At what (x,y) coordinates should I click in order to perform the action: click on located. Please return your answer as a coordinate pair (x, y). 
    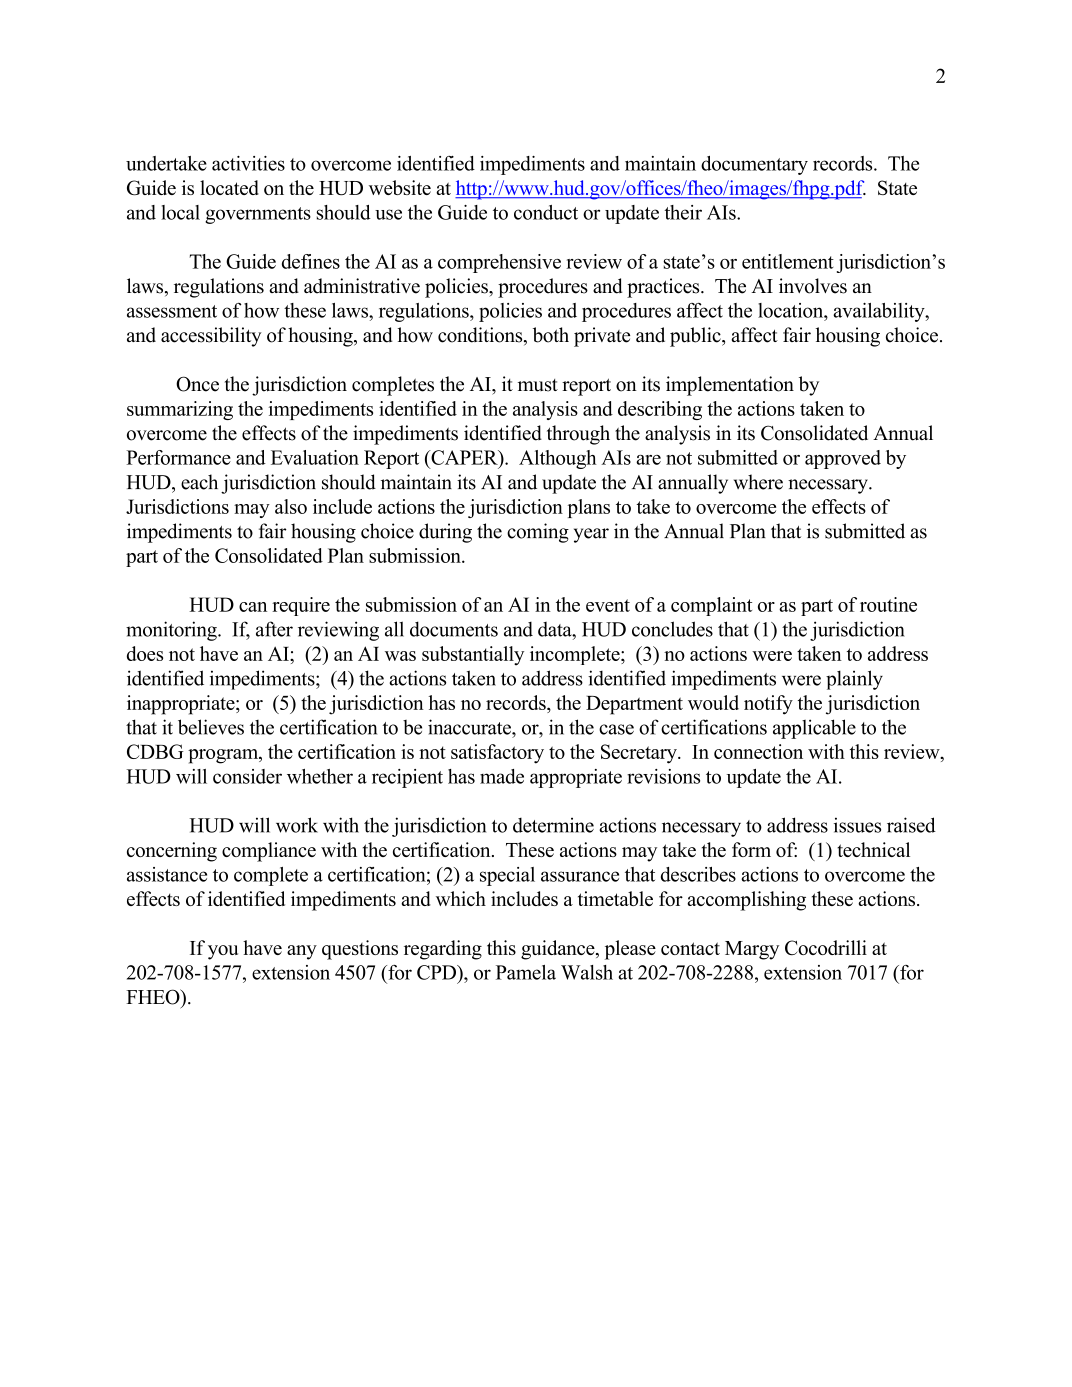
    Looking at the image, I should click on (229, 187).
